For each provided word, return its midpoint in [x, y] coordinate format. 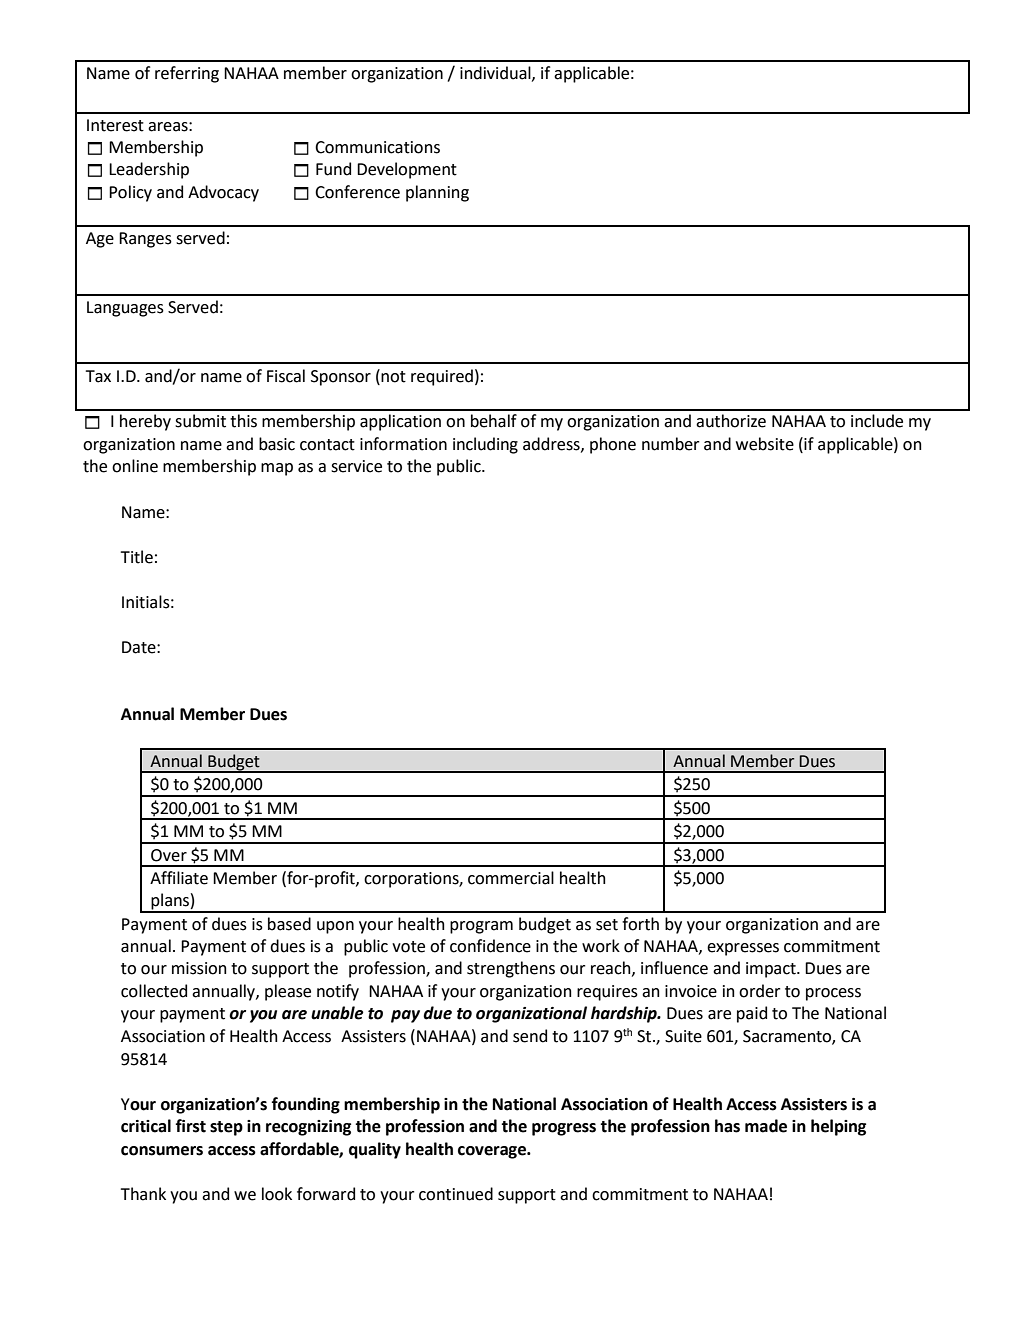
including [485, 445]
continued [456, 1194]
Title [137, 557]
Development [407, 170]
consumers [162, 1151]
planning [437, 193]
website [765, 444]
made [766, 1126]
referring [187, 74]
